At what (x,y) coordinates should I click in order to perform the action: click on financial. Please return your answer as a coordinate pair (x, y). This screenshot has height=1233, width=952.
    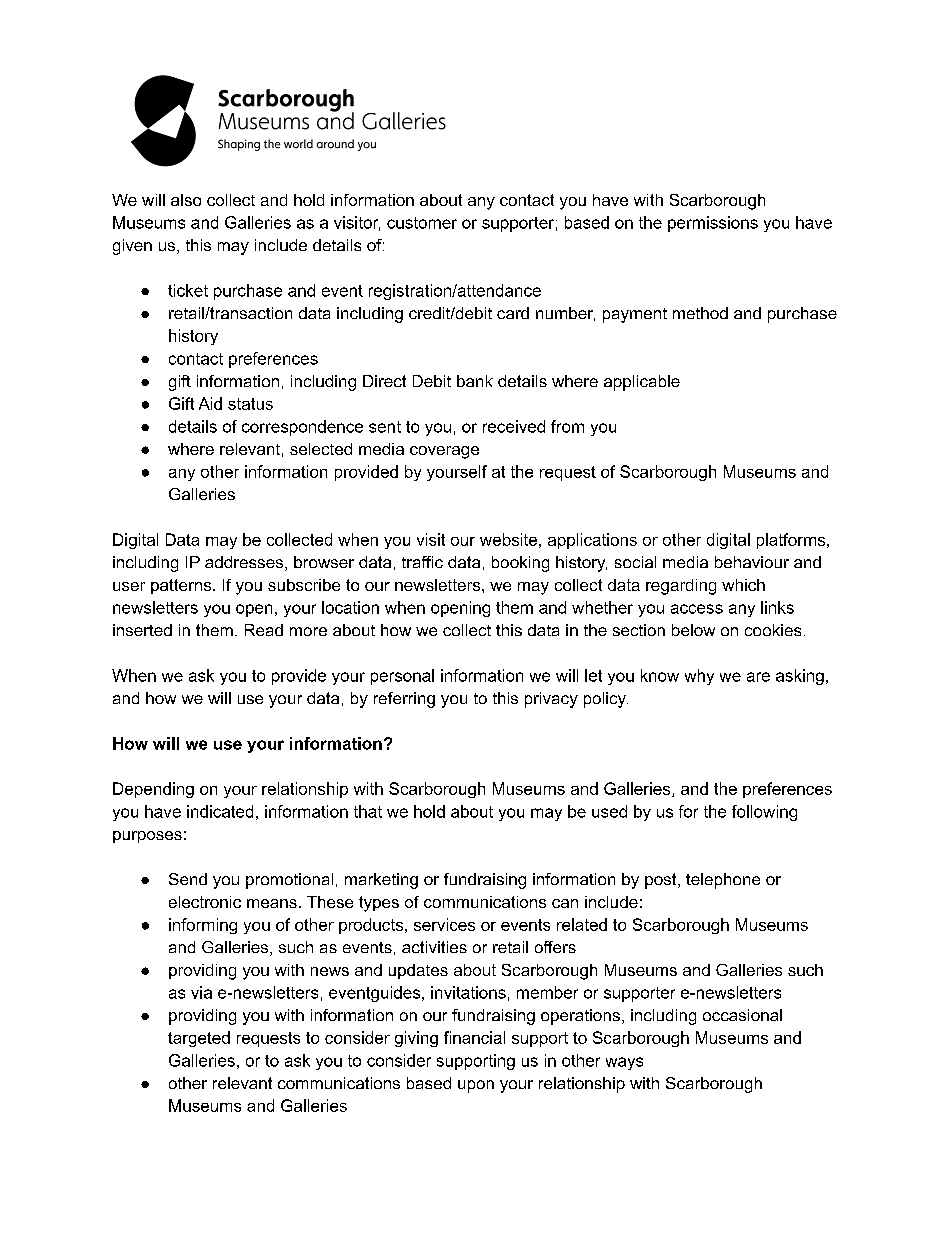
    Looking at the image, I should click on (474, 1037).
